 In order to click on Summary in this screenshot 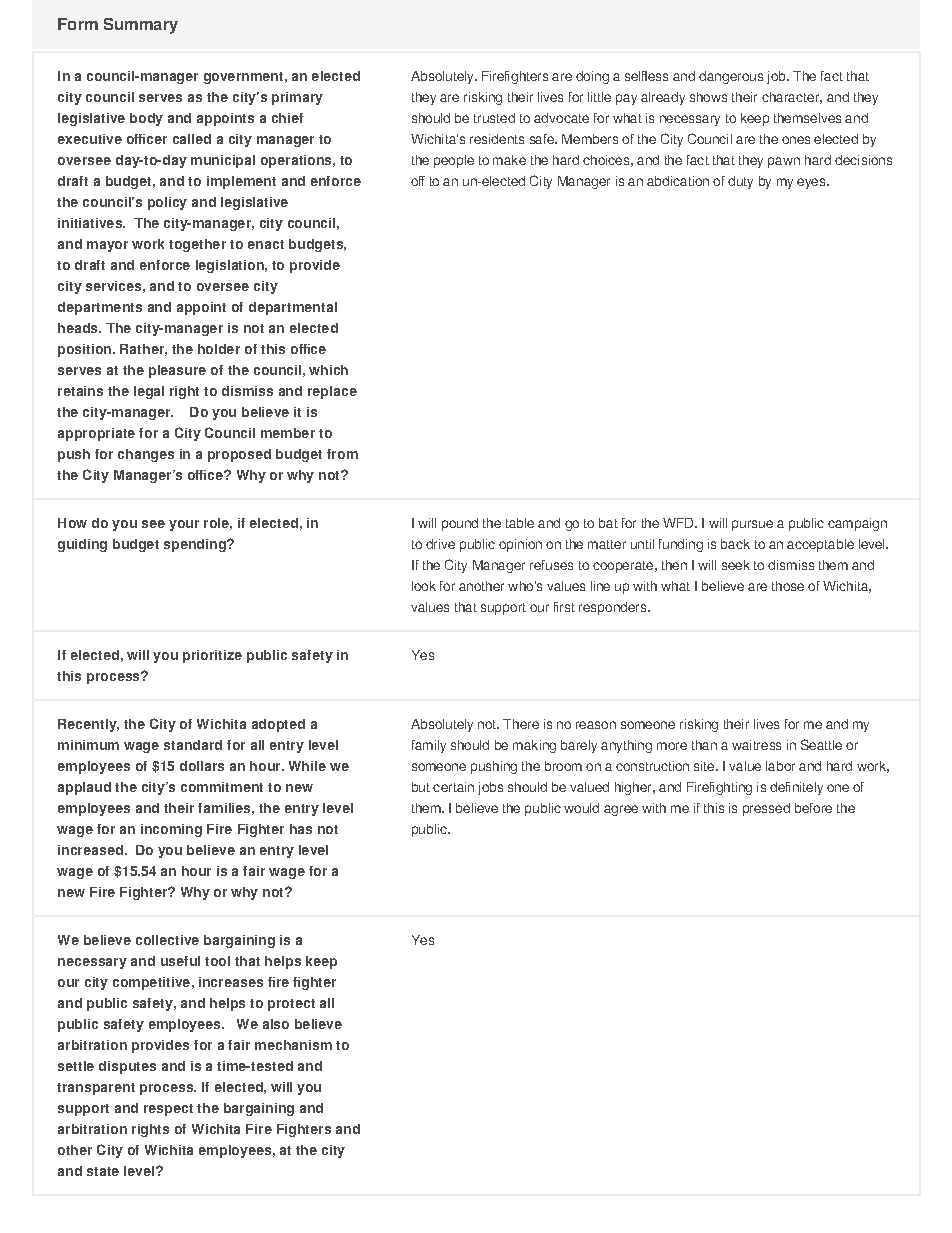, I will do `click(141, 26)`.
